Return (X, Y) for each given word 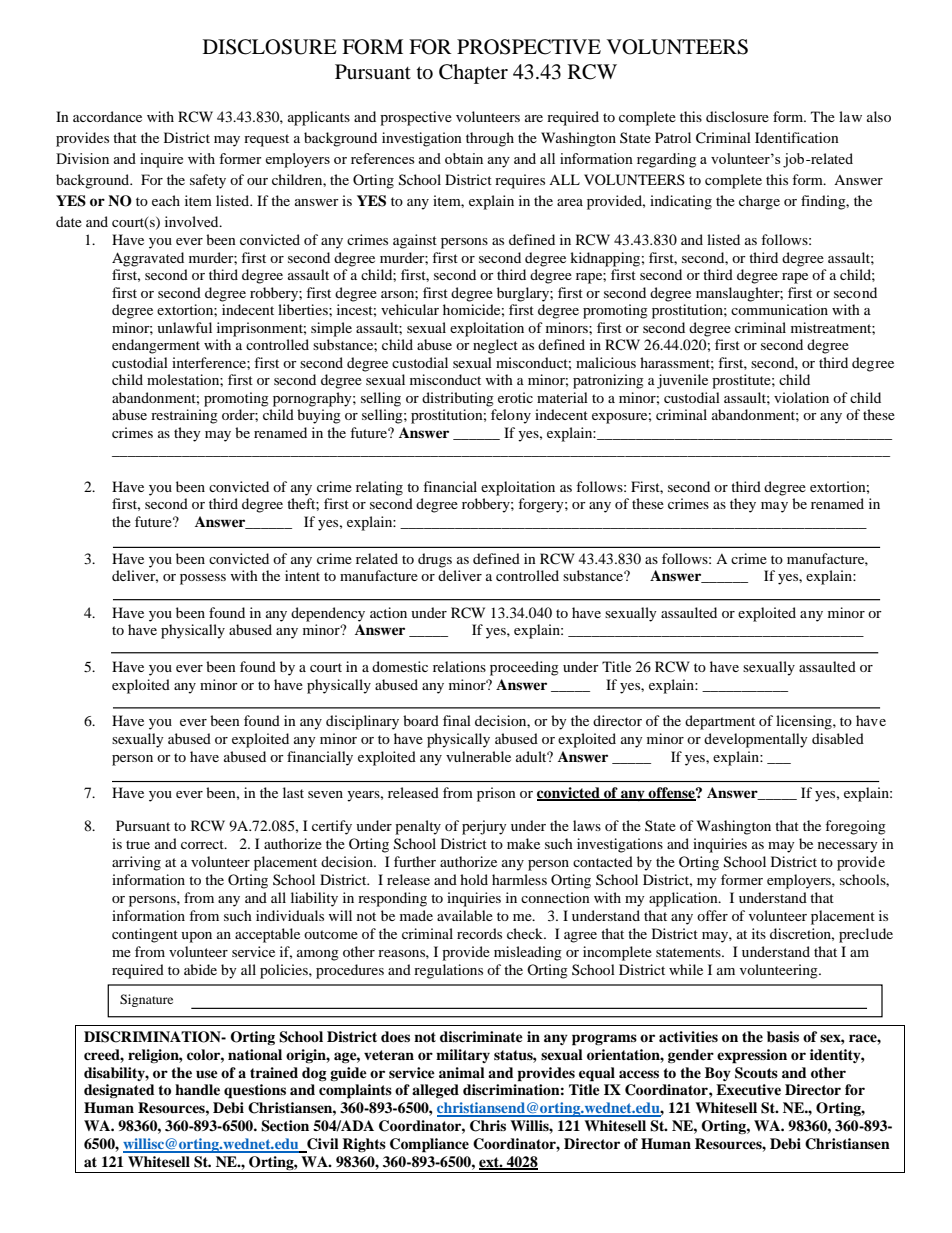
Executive (748, 1090)
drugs (435, 560)
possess (203, 579)
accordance (107, 116)
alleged (435, 1091)
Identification (797, 137)
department (720, 722)
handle (197, 1089)
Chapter (473, 74)
